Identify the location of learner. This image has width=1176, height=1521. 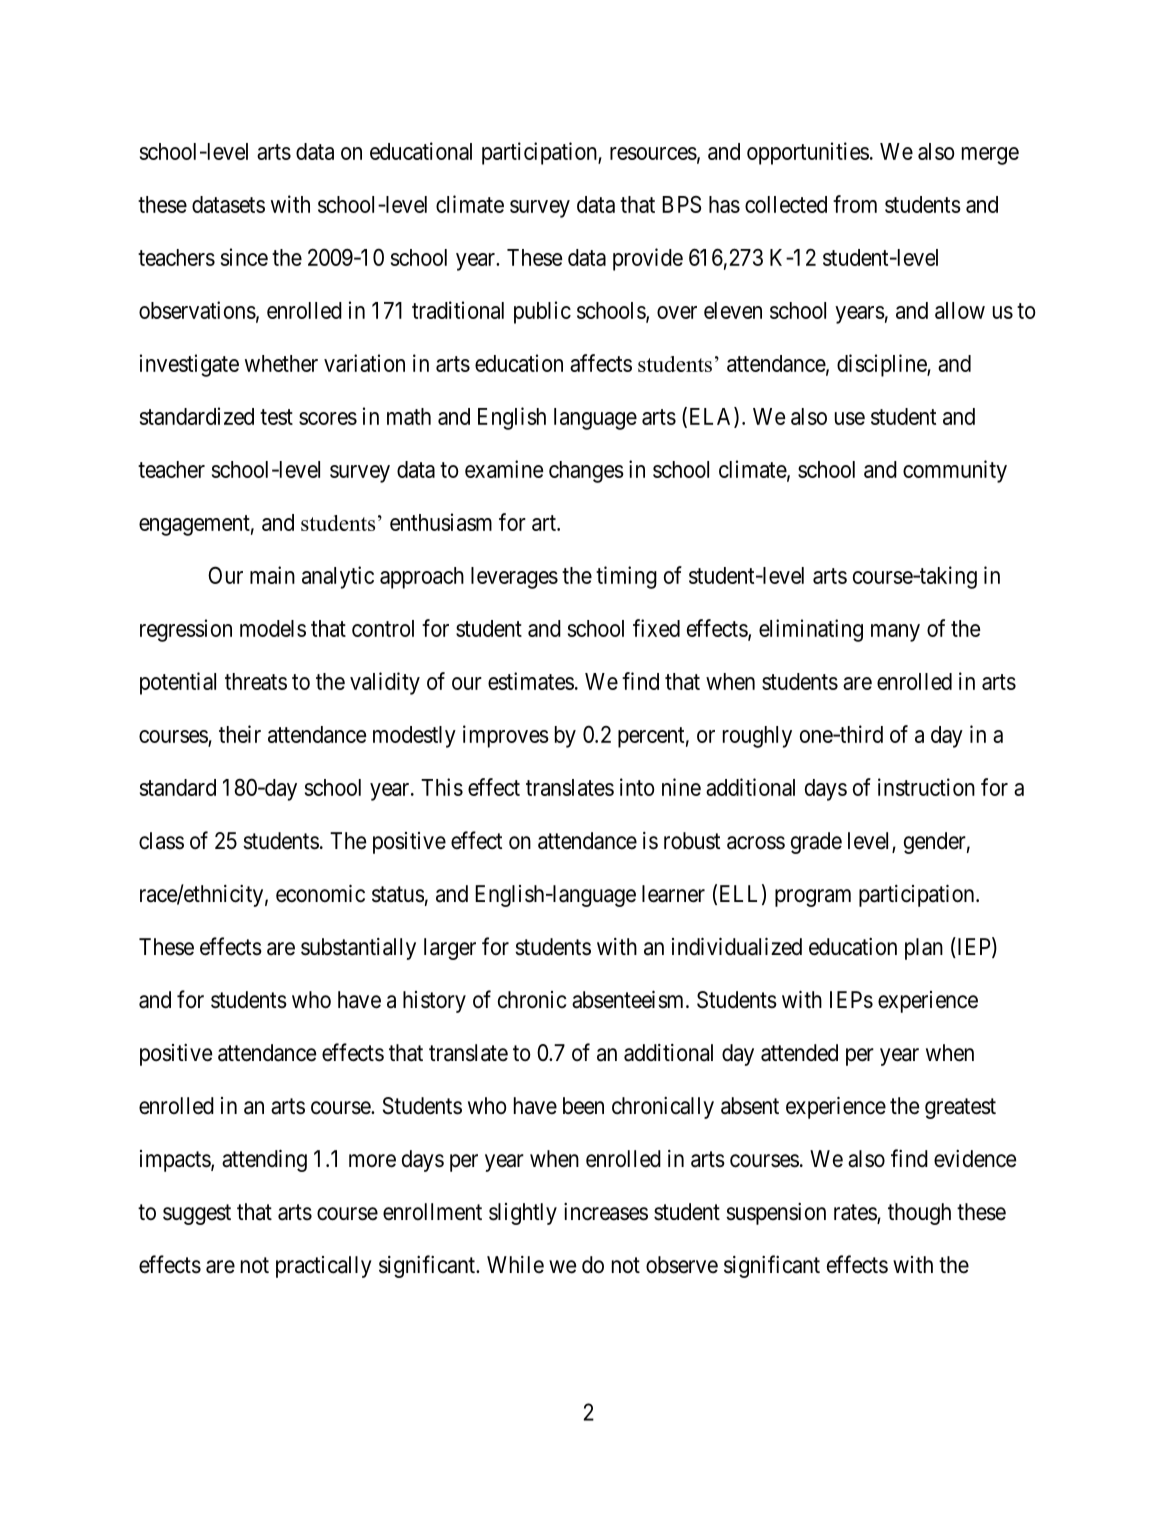
(673, 894).
